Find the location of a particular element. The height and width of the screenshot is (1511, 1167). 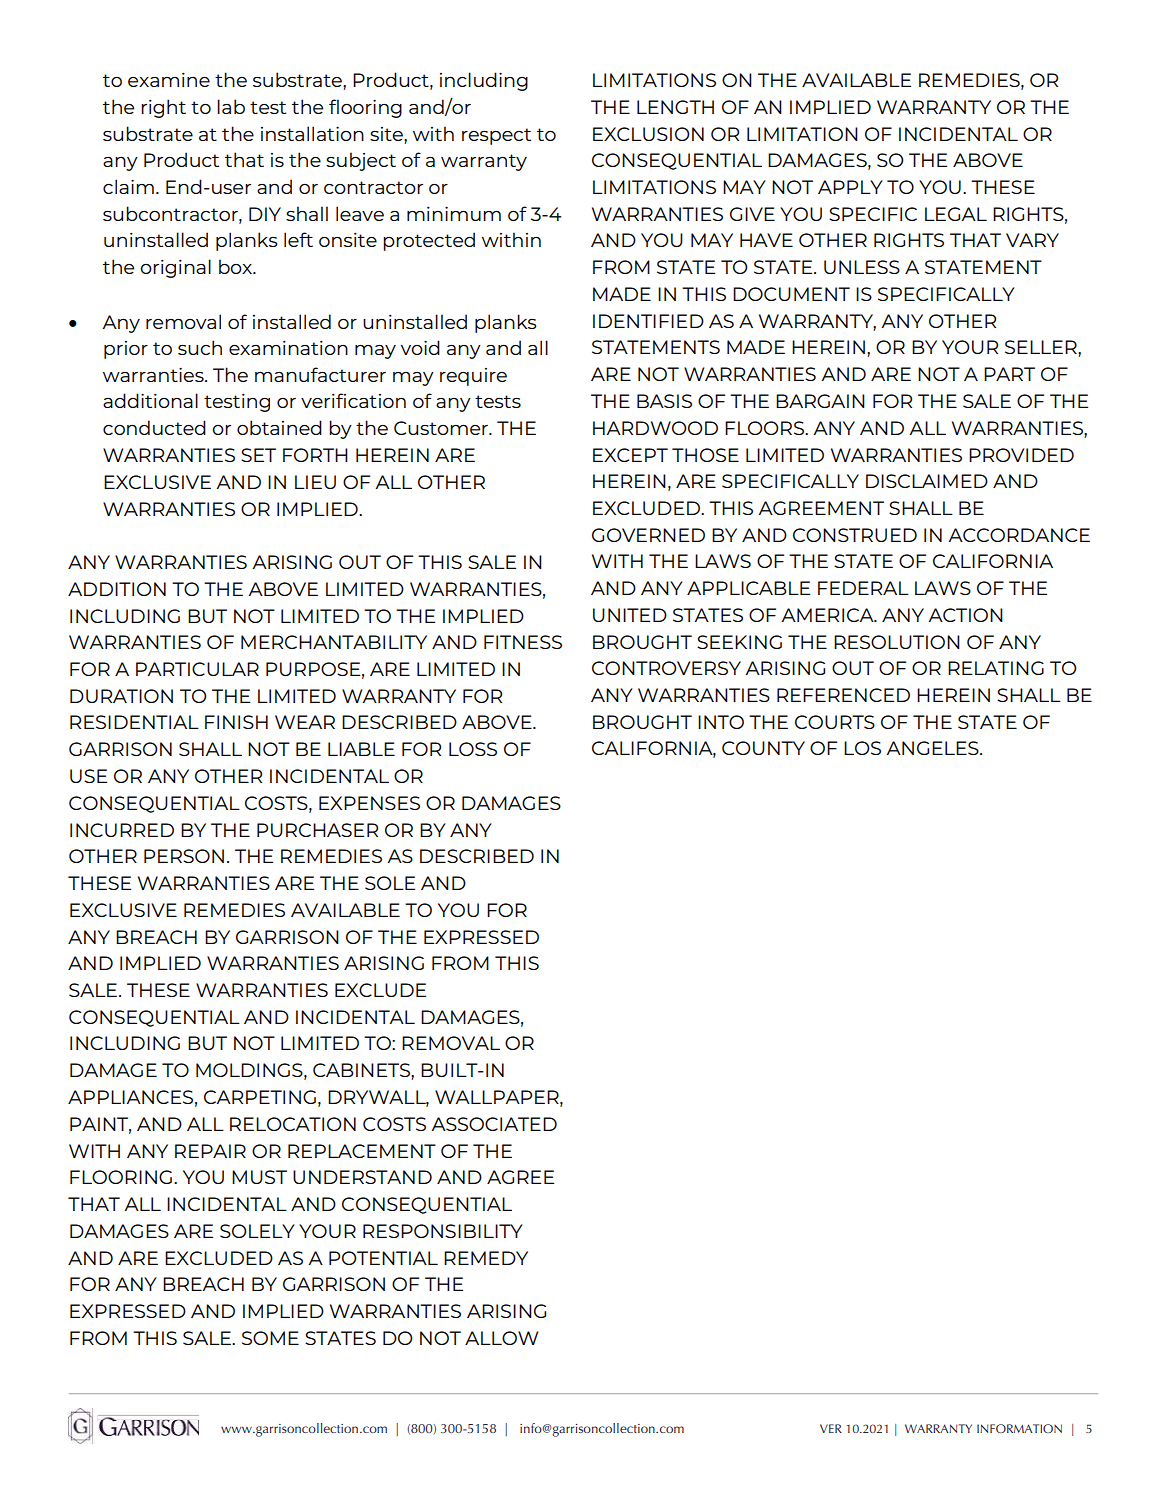

APPLY is located at coordinates (850, 187).
